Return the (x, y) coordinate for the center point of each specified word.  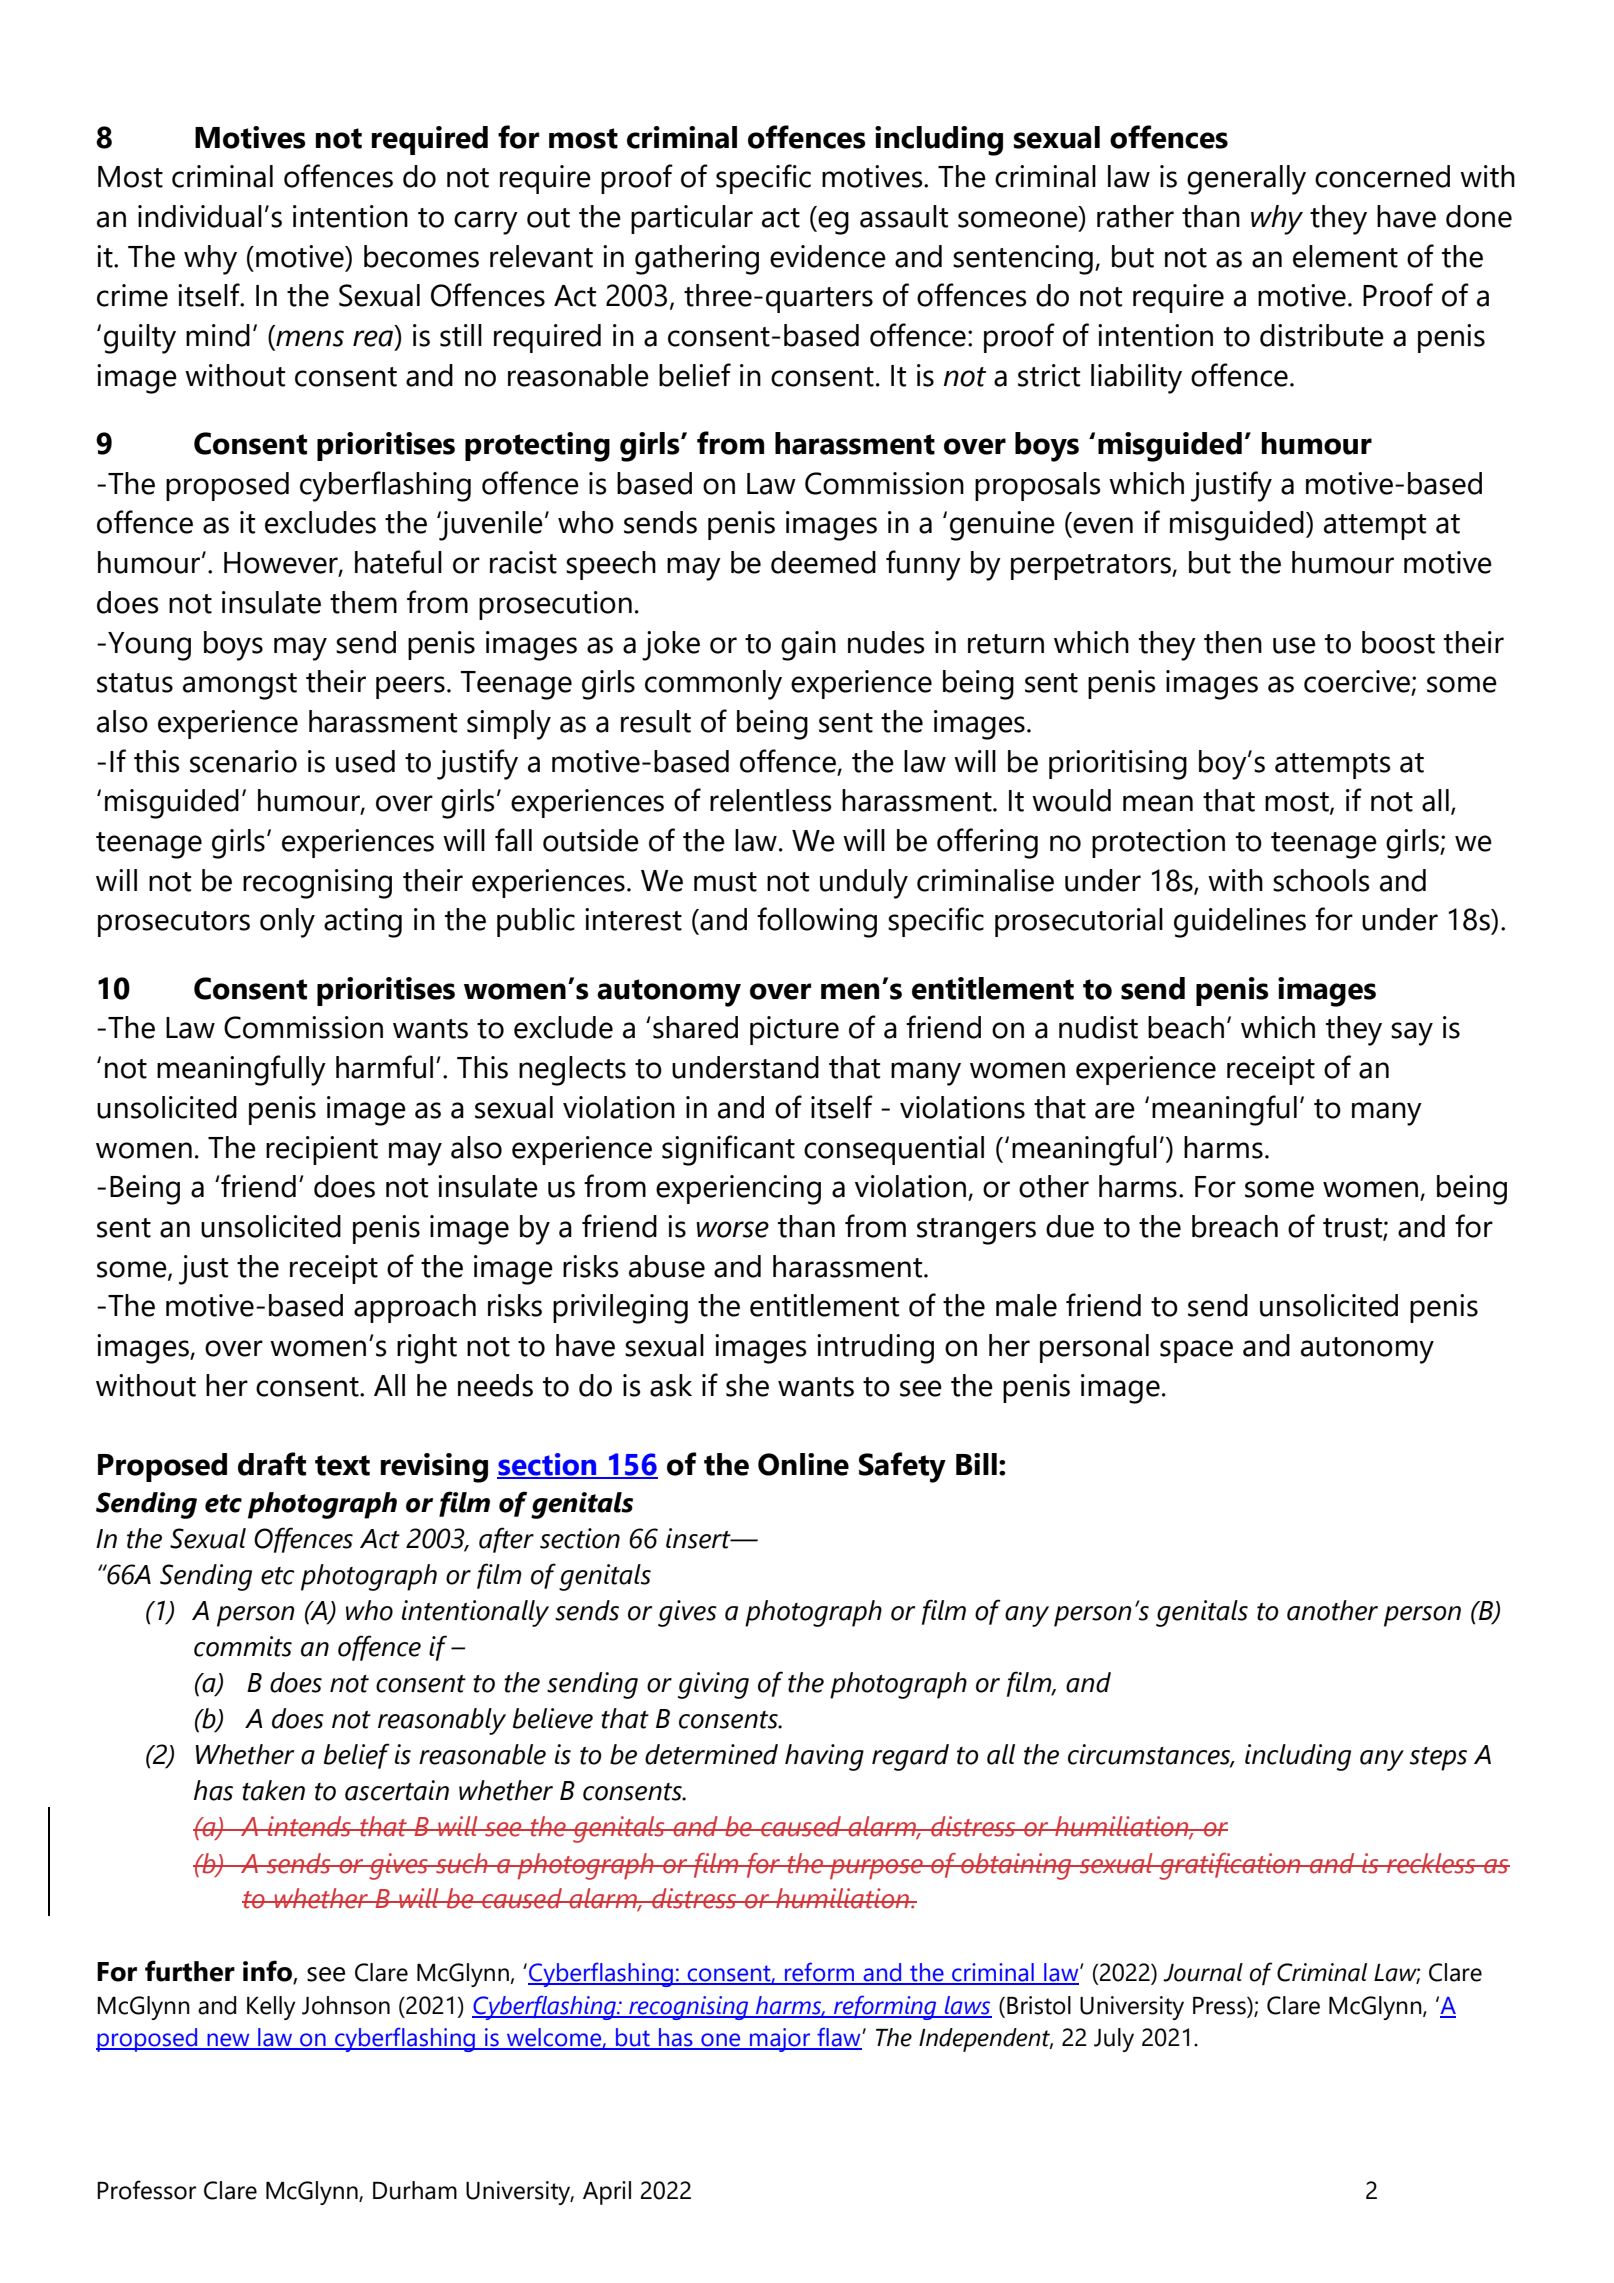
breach (1235, 1226)
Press (1220, 2007)
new (228, 2041)
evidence (828, 256)
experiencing (738, 1190)
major (780, 2040)
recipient (322, 1150)
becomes (421, 256)
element (1345, 256)
